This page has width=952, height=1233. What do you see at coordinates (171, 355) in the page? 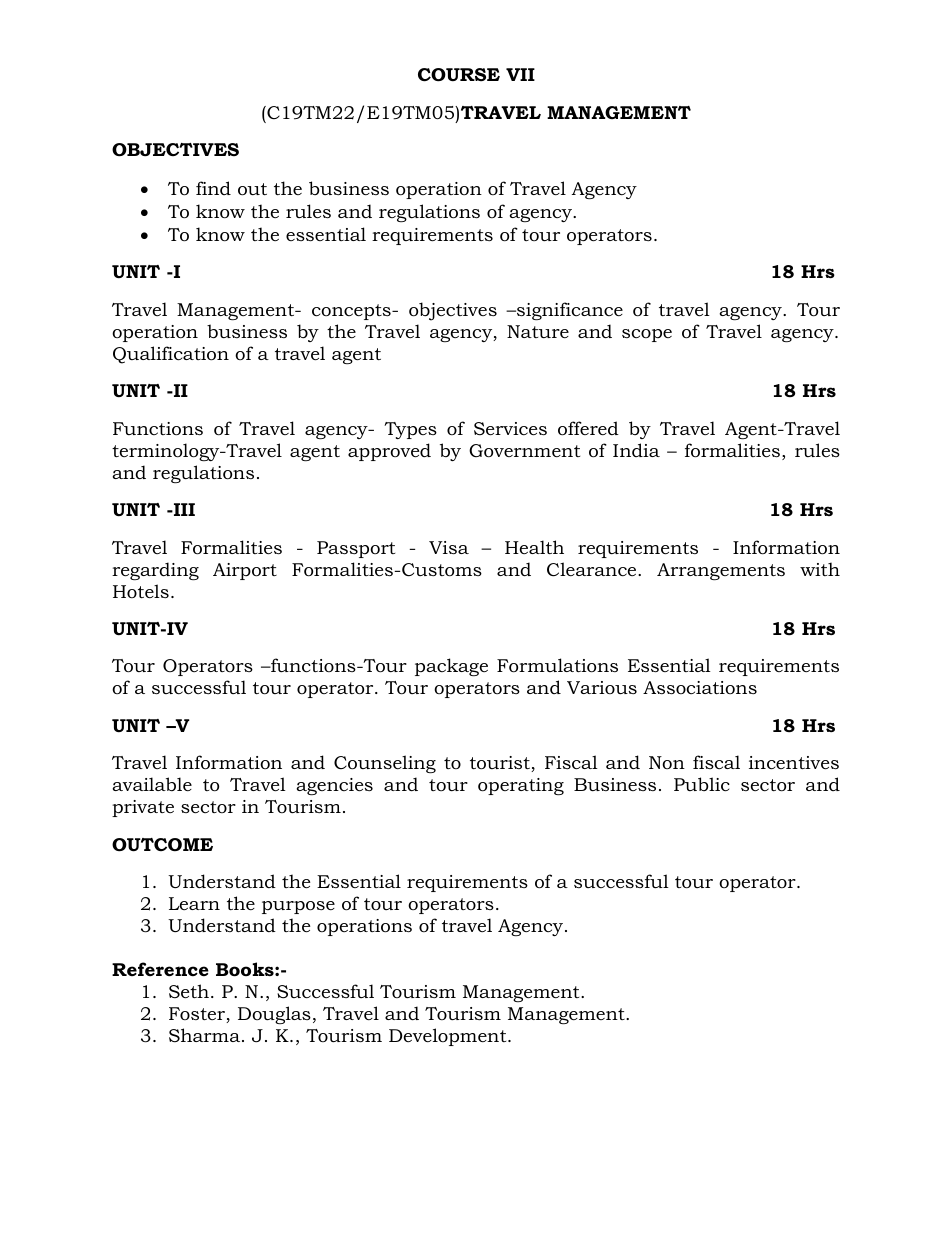
I see `Qualification` at bounding box center [171, 355].
